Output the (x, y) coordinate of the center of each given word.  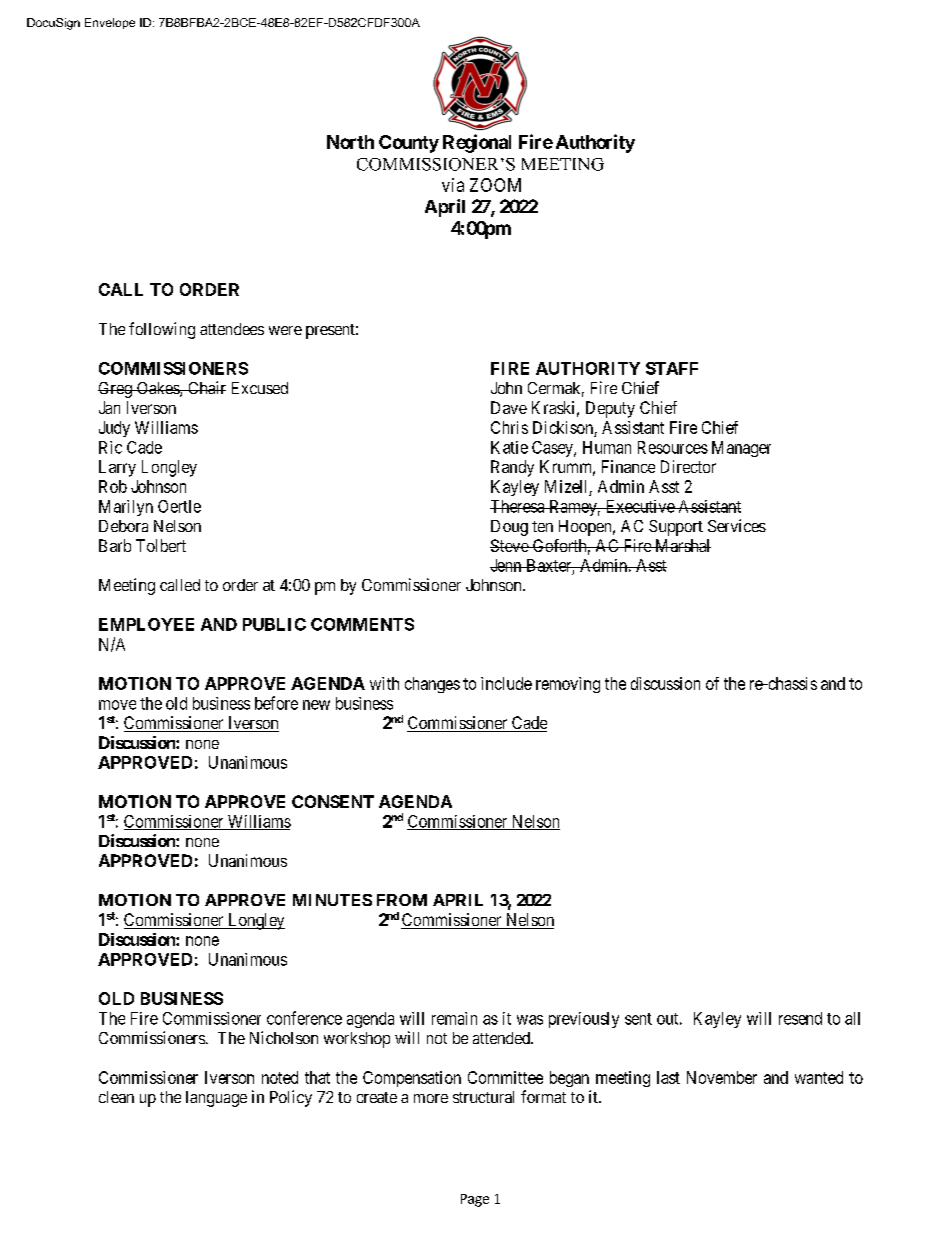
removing (568, 685)
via (453, 185)
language (216, 1099)
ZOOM (495, 185)
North (350, 142)
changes (432, 685)
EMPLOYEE (146, 624)
